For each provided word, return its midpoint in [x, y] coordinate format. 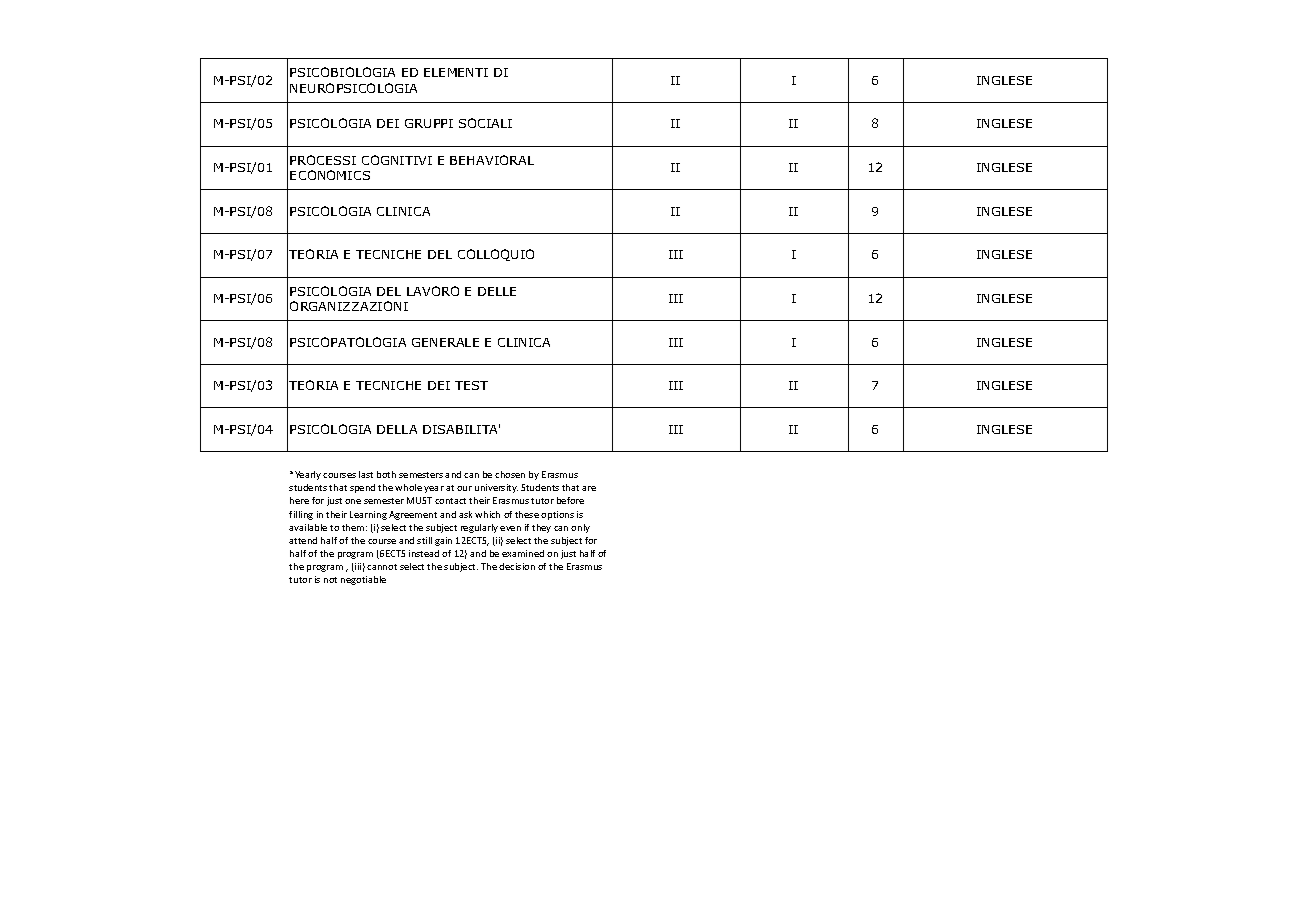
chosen [510, 474]
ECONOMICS [330, 175]
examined [523, 553]
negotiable [363, 580]
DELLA [397, 429]
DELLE [497, 291]
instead [424, 553]
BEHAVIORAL [492, 160]
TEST [471, 385]
